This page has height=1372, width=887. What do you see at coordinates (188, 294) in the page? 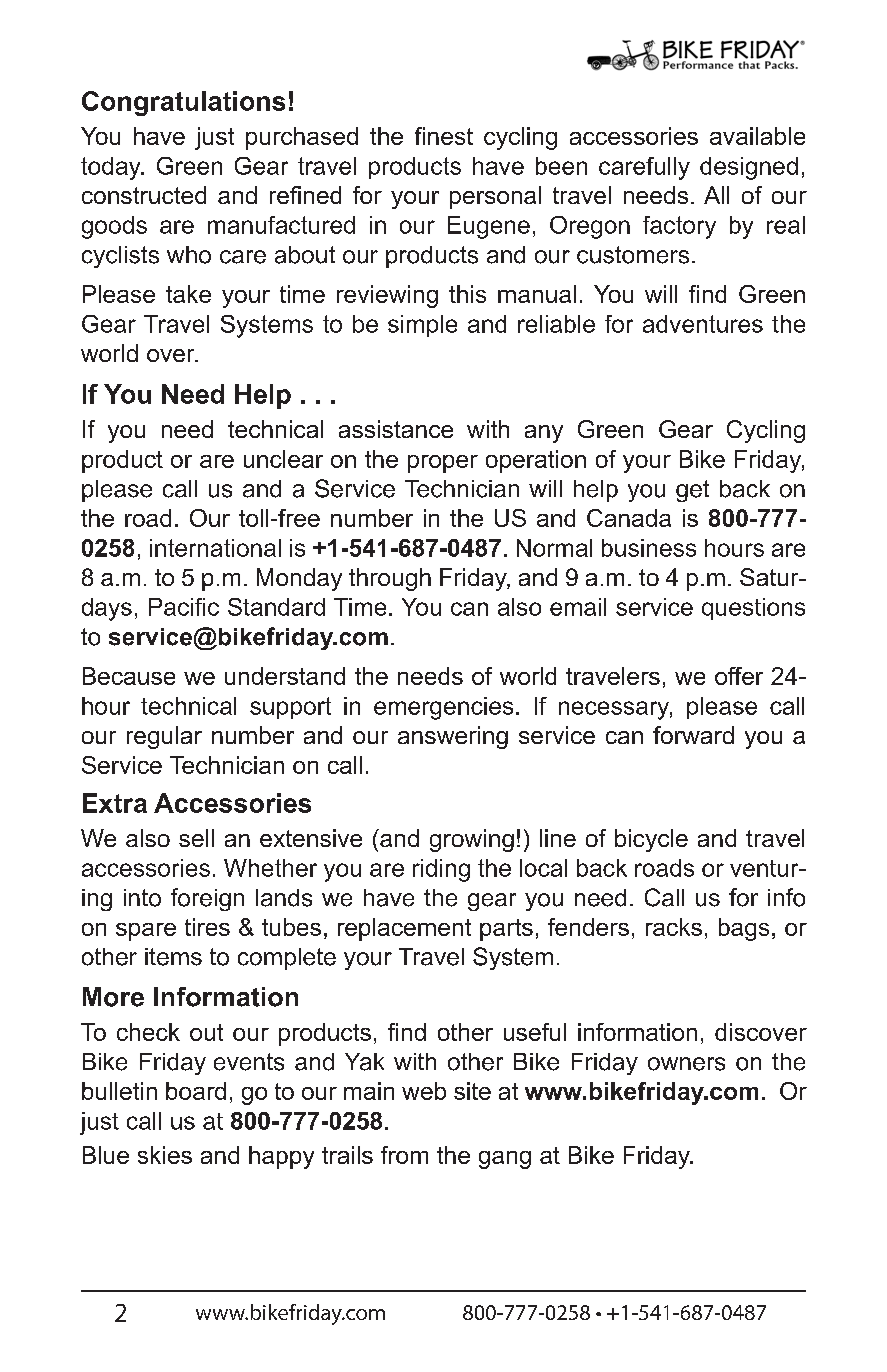
I see `take` at bounding box center [188, 294].
